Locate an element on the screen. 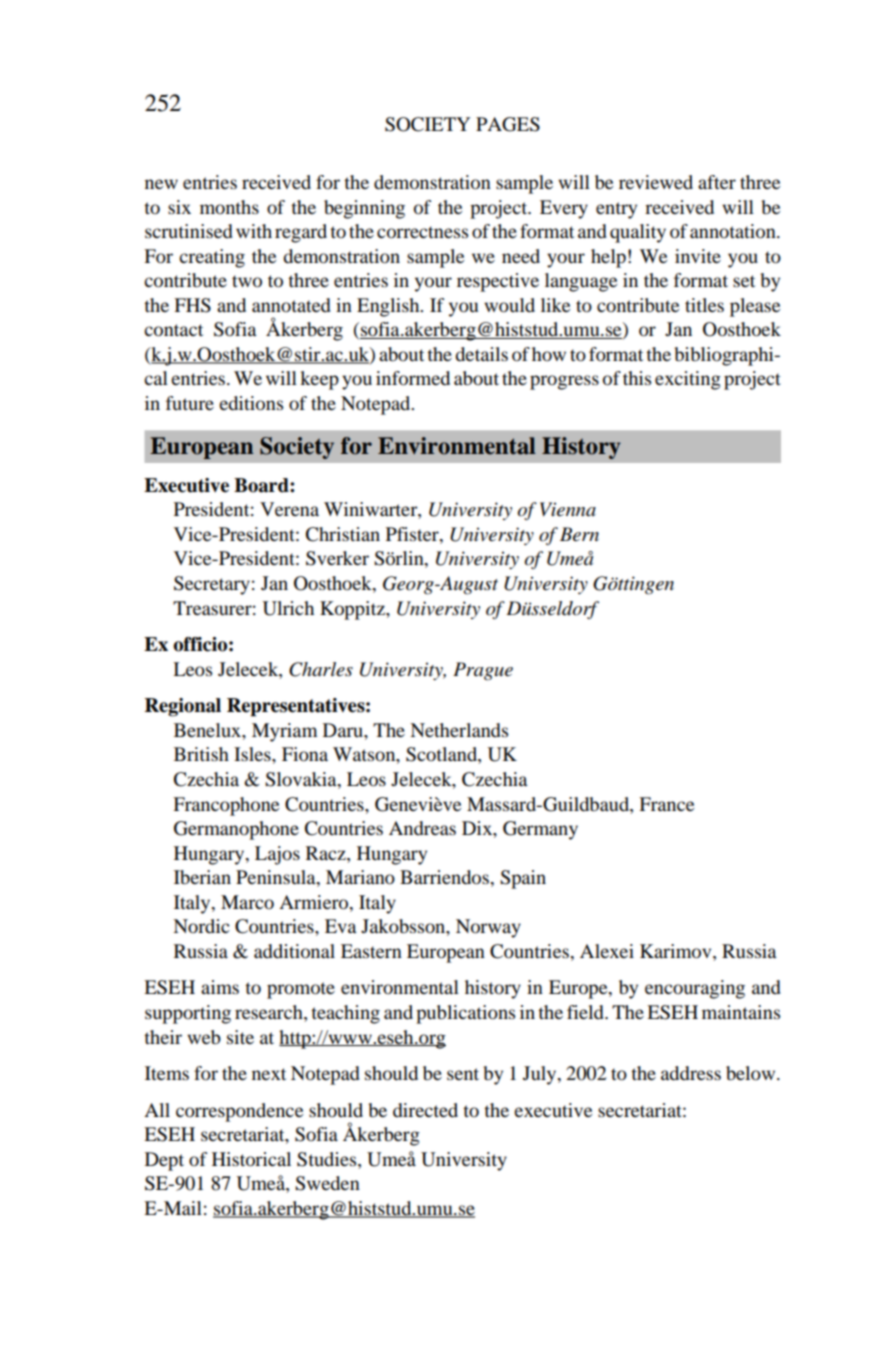  PAGES is located at coordinates (508, 124).
